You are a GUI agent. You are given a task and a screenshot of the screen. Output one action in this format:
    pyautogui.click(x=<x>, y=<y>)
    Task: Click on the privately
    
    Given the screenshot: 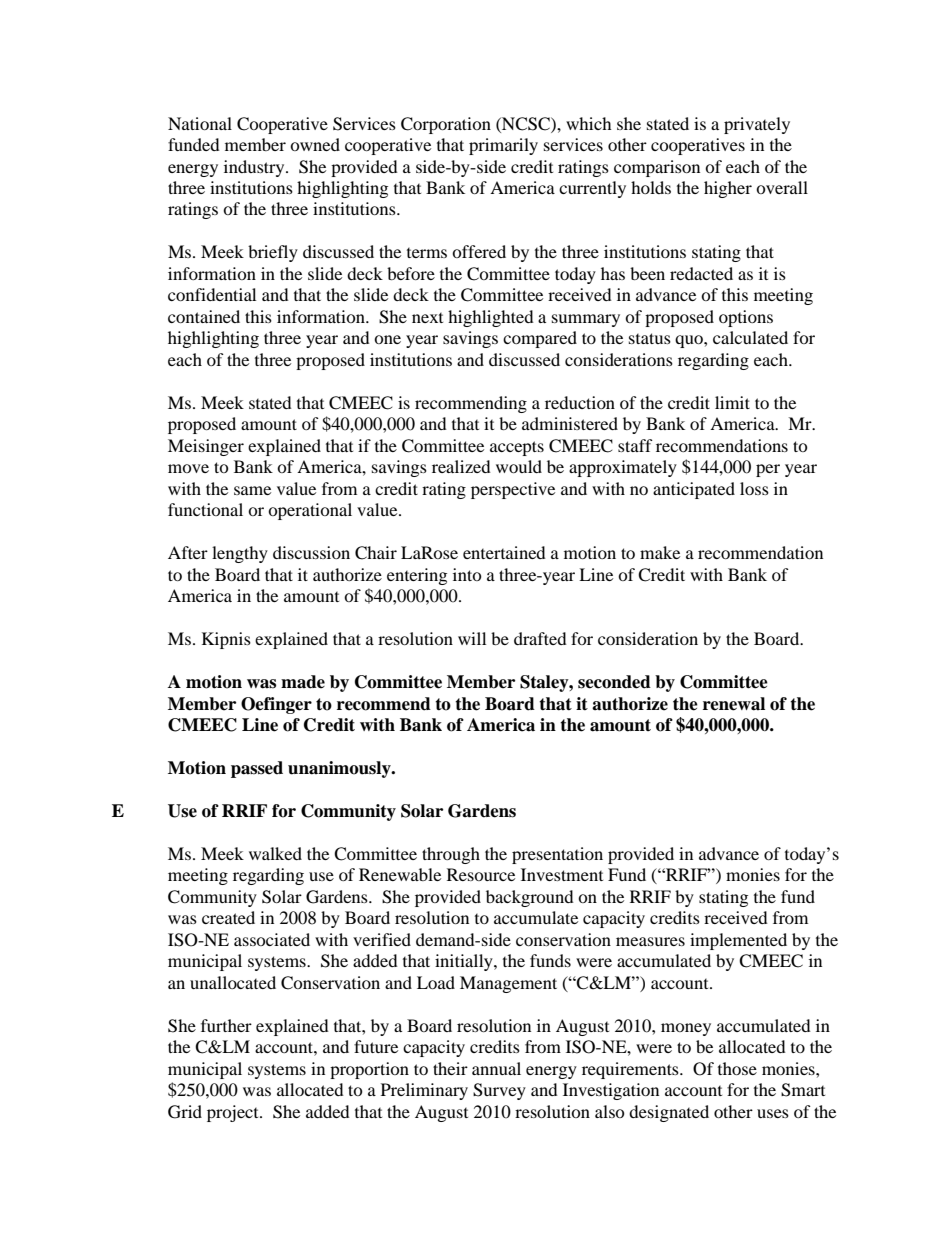 What is the action you would take?
    pyautogui.click(x=757, y=125)
